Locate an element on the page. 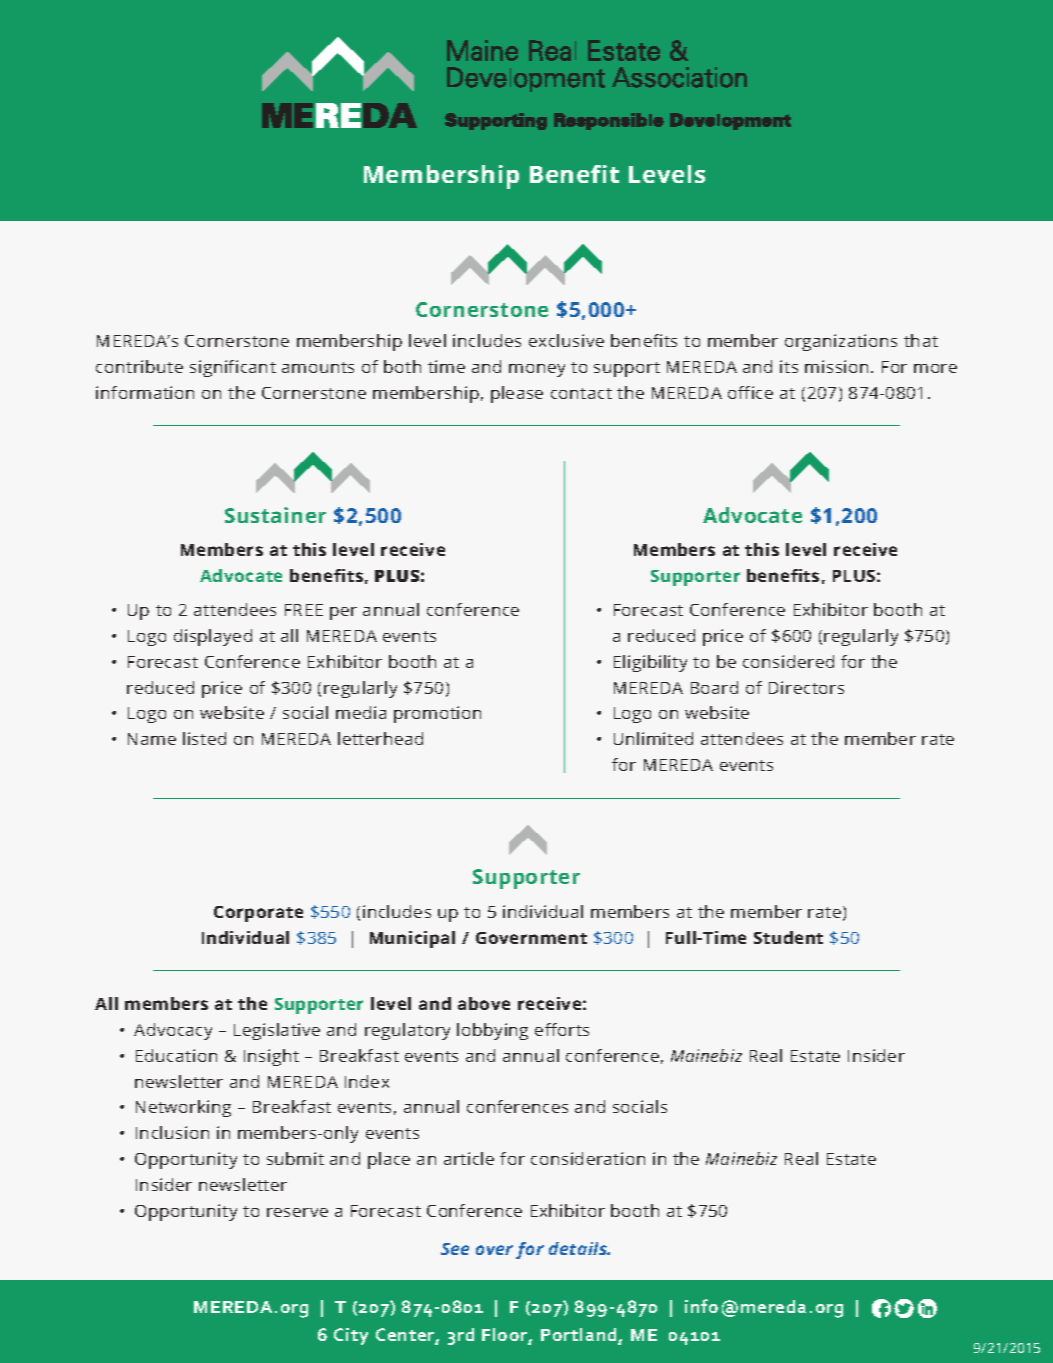  money is located at coordinates (537, 370).
